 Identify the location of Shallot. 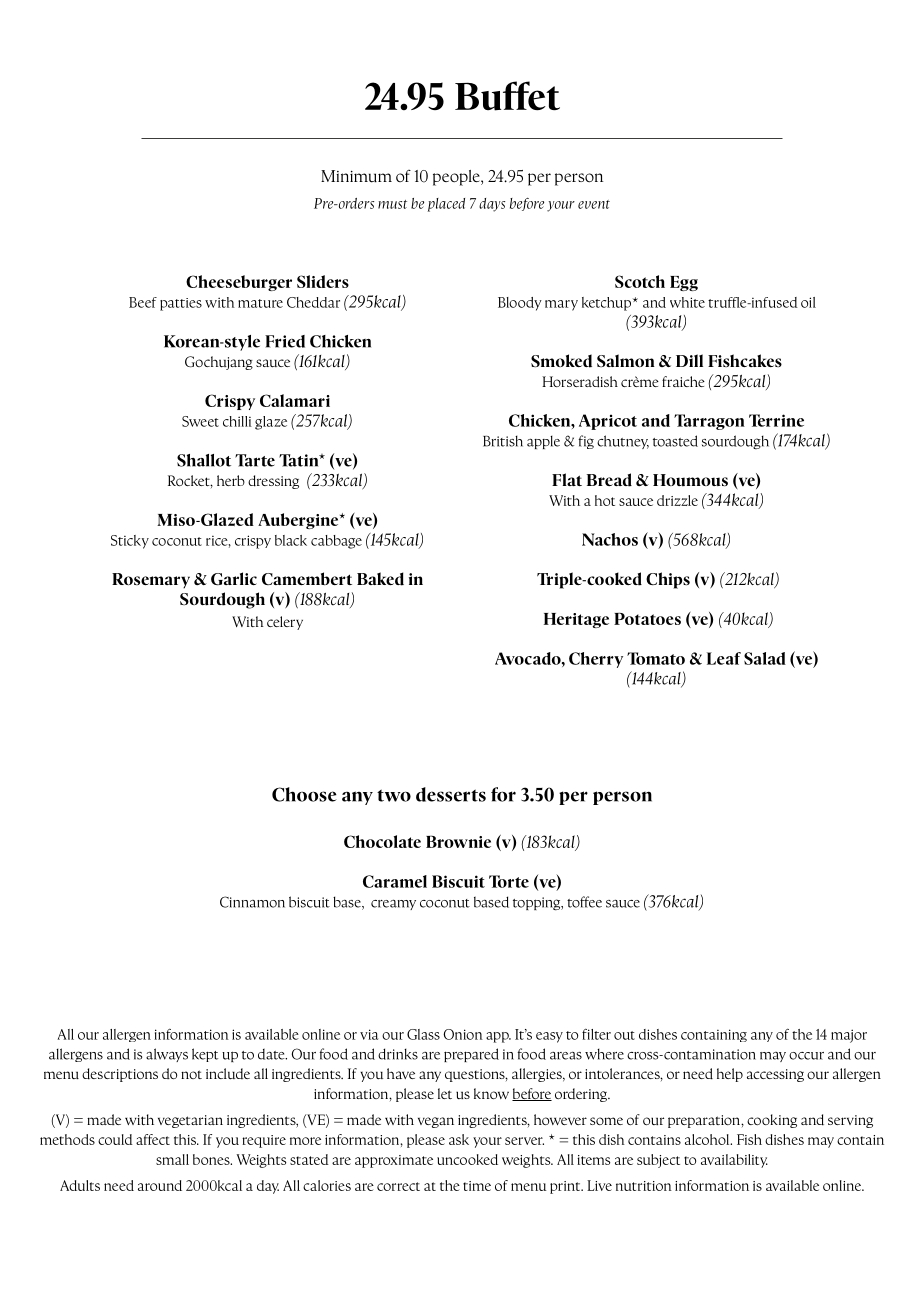
(204, 460).
